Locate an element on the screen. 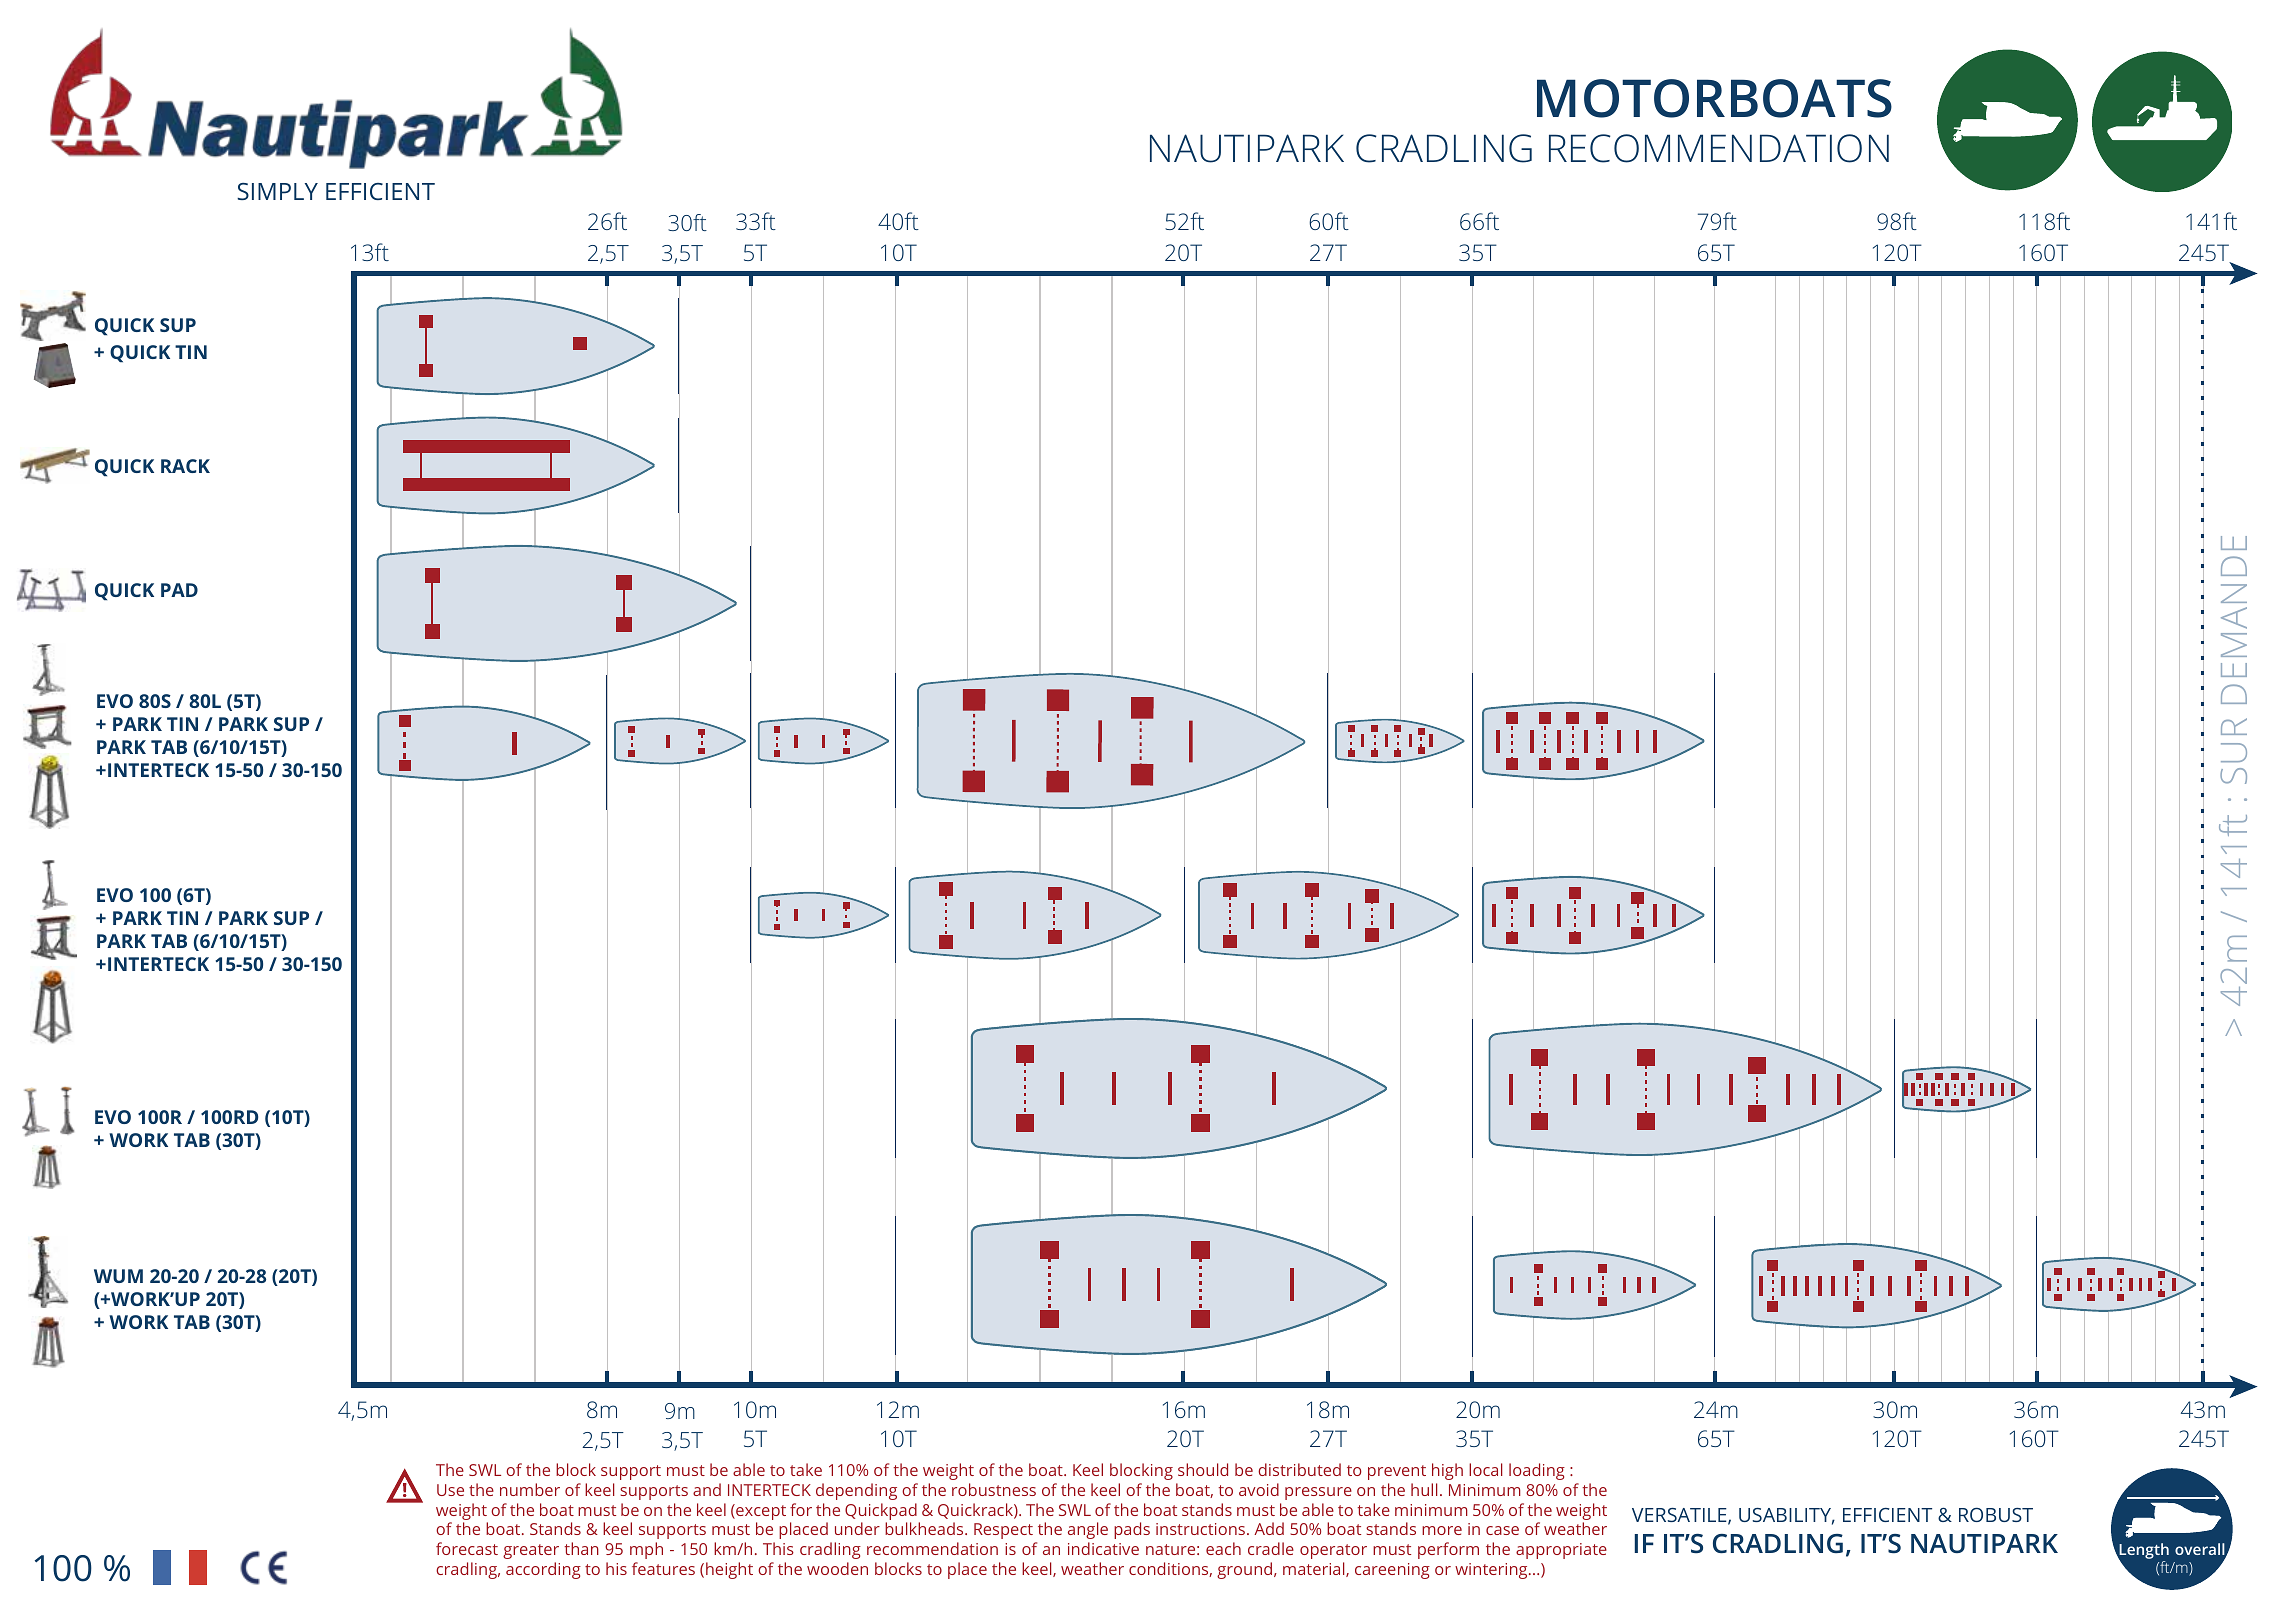 This screenshot has height=1608, width=2274. distributed is located at coordinates (1299, 1469).
